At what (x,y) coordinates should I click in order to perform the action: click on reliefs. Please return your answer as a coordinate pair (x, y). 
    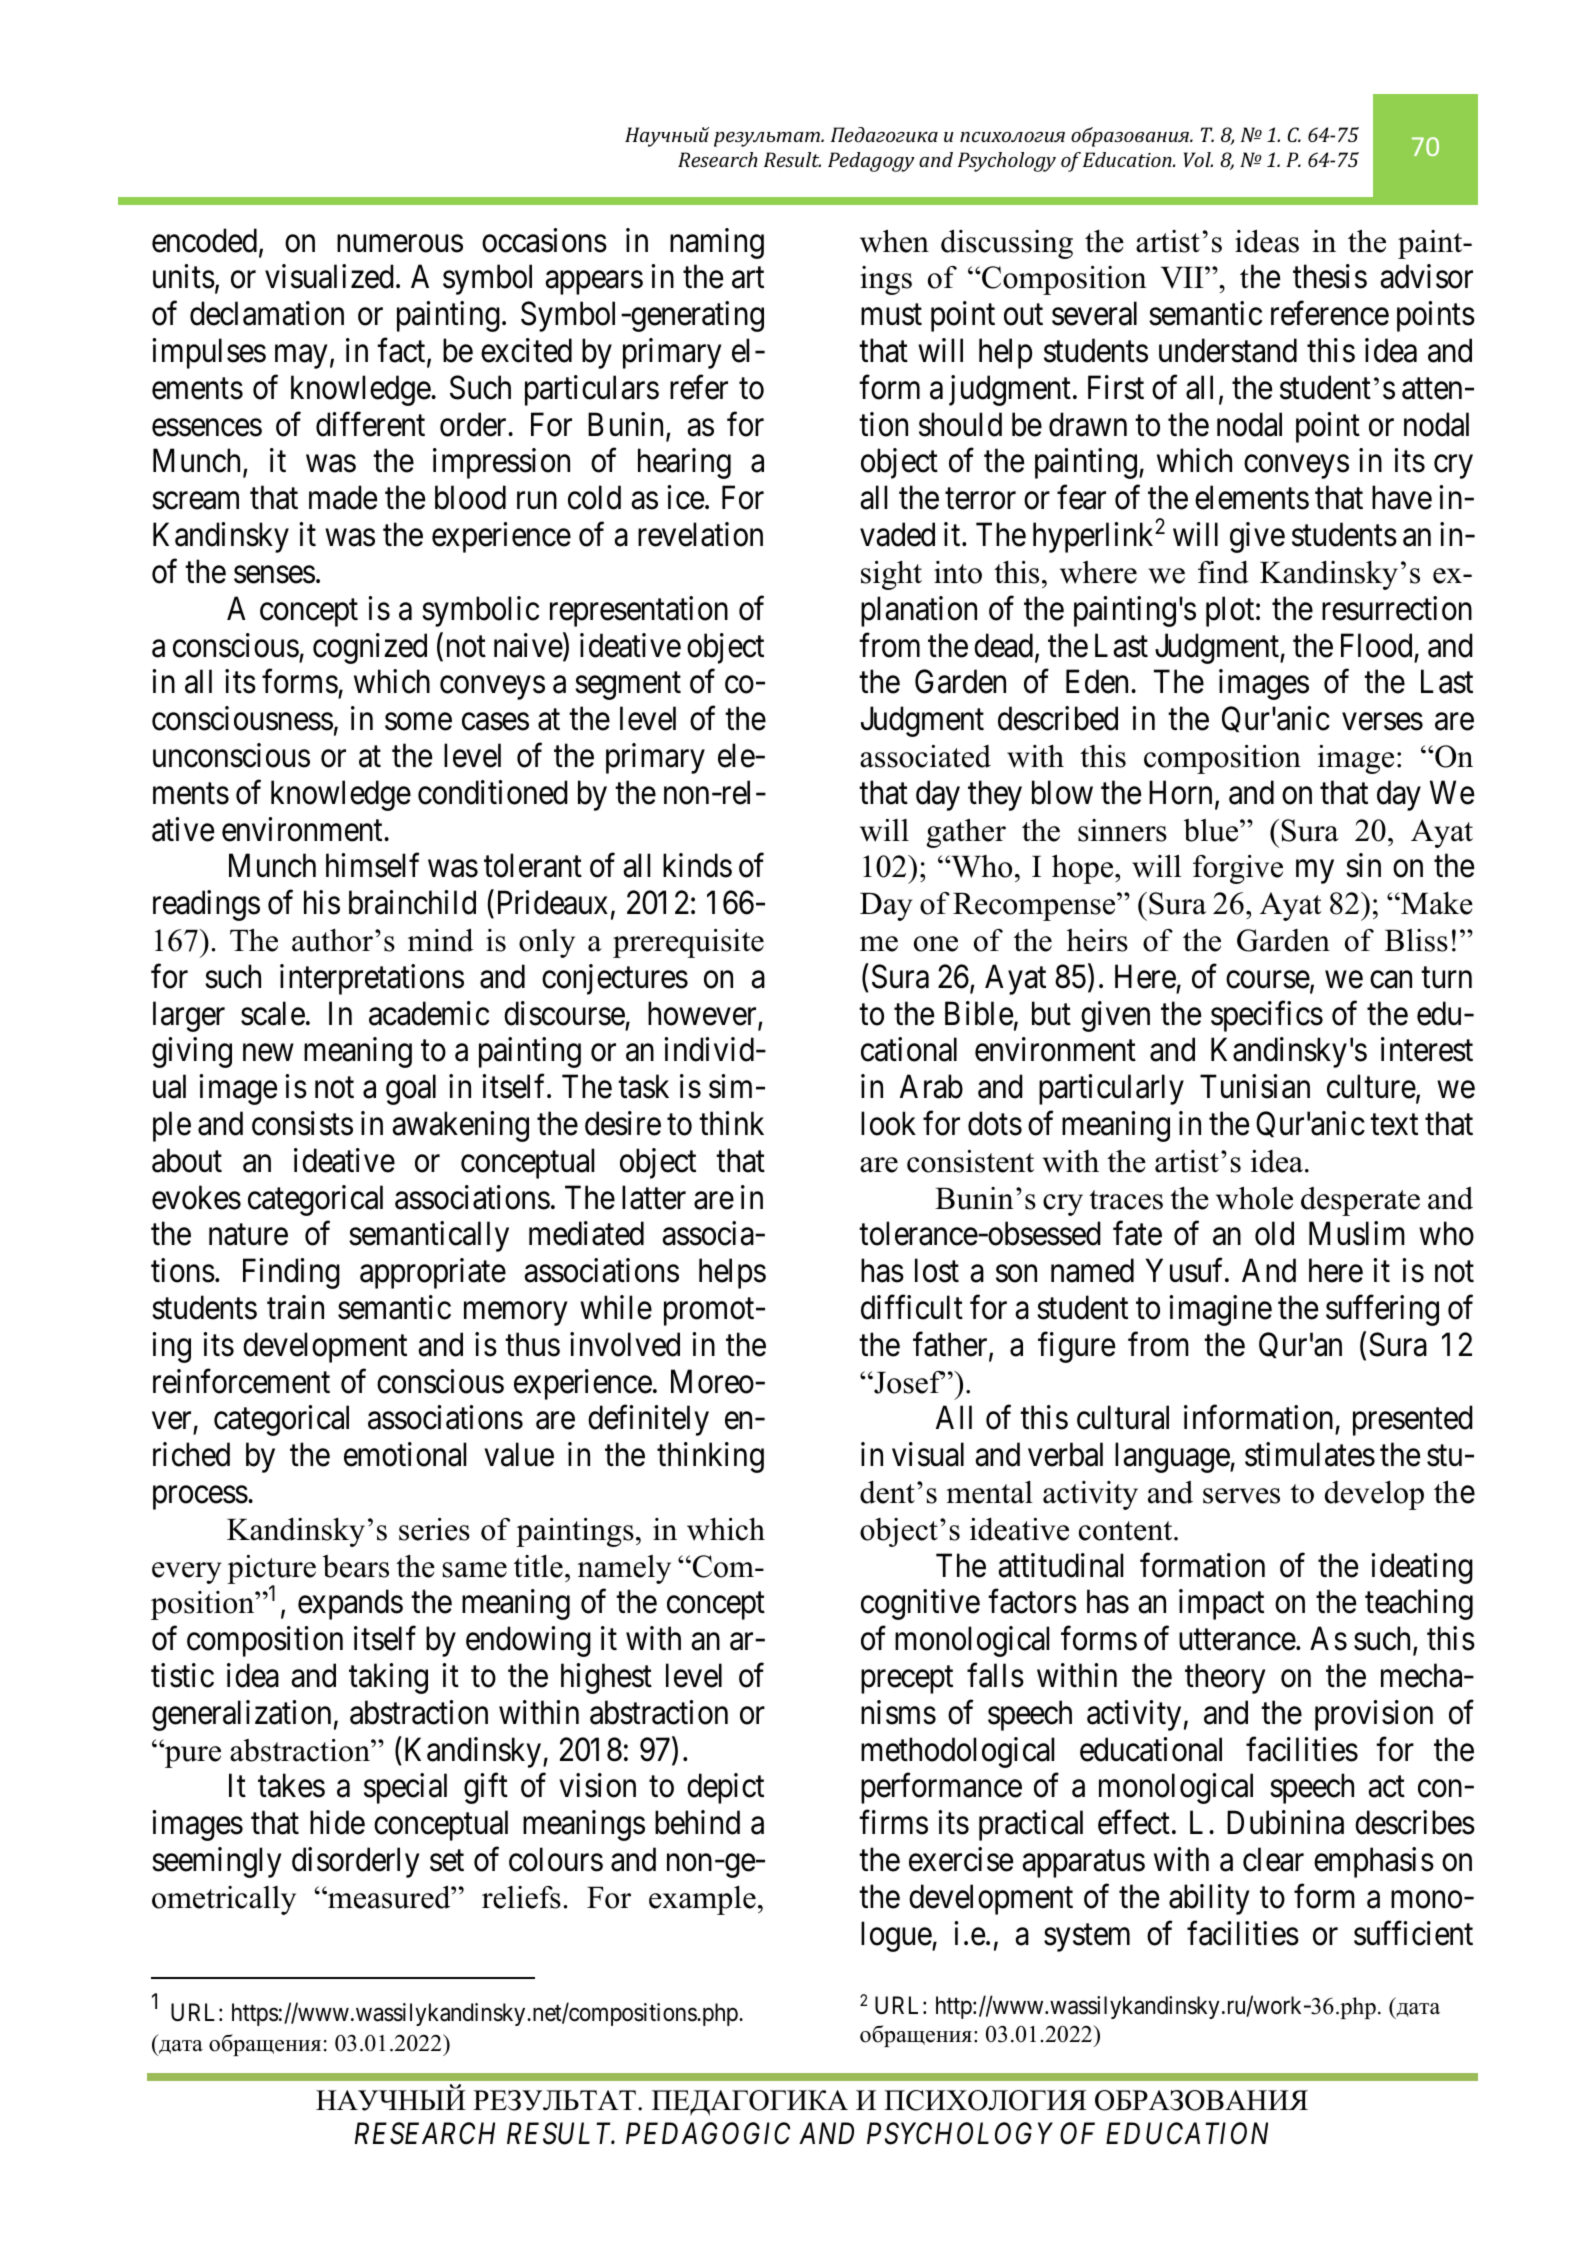
    Looking at the image, I should click on (521, 1897).
